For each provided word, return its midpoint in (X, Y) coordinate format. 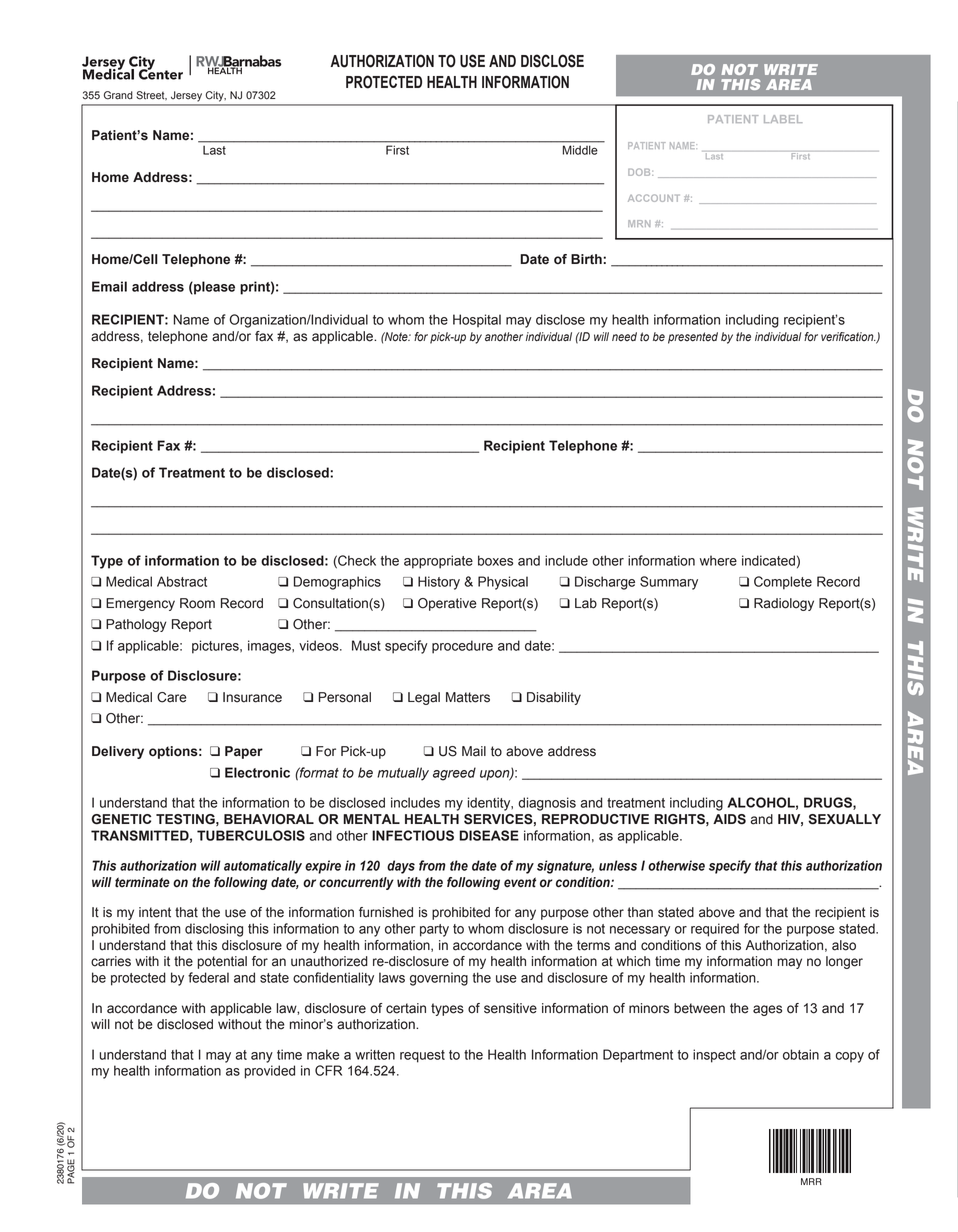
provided (270, 1072)
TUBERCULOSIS (251, 835)
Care (172, 697)
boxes (495, 560)
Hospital (477, 320)
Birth (587, 259)
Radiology (784, 604)
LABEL (783, 119)
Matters (468, 697)
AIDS (729, 819)
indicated (768, 560)
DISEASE (489, 835)
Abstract (182, 581)
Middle (580, 150)
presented (693, 338)
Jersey (186, 96)
